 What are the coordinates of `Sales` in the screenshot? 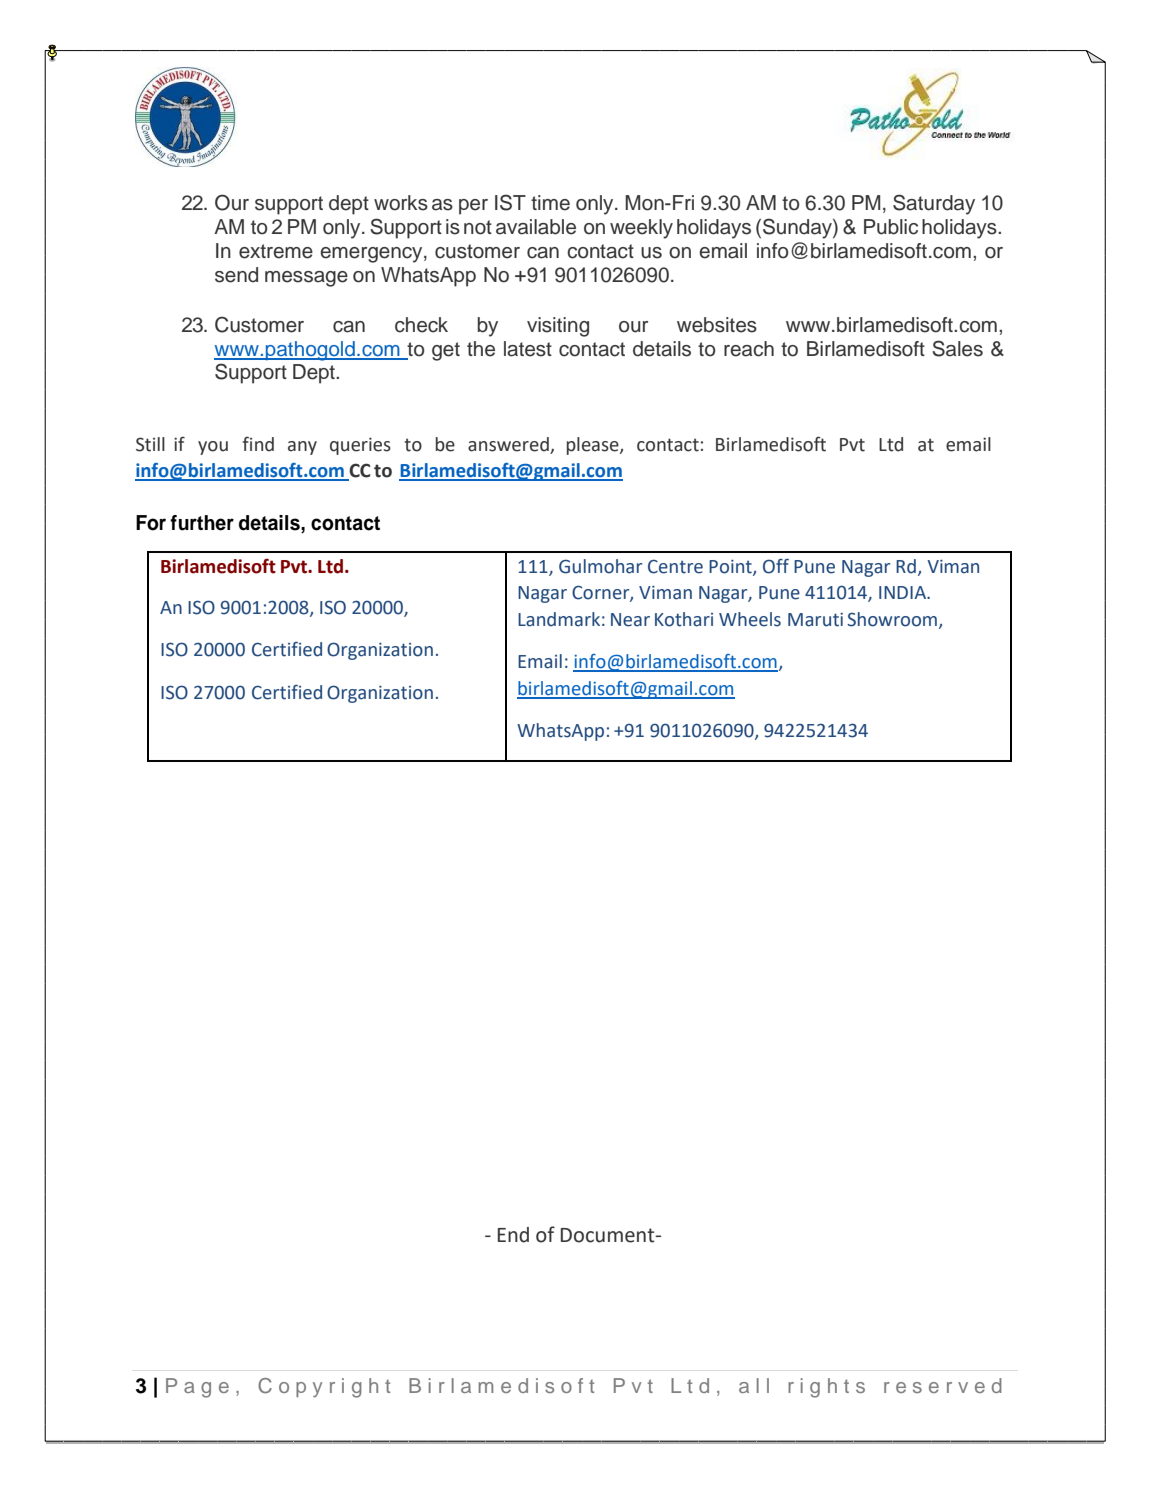 It's located at (957, 348).
